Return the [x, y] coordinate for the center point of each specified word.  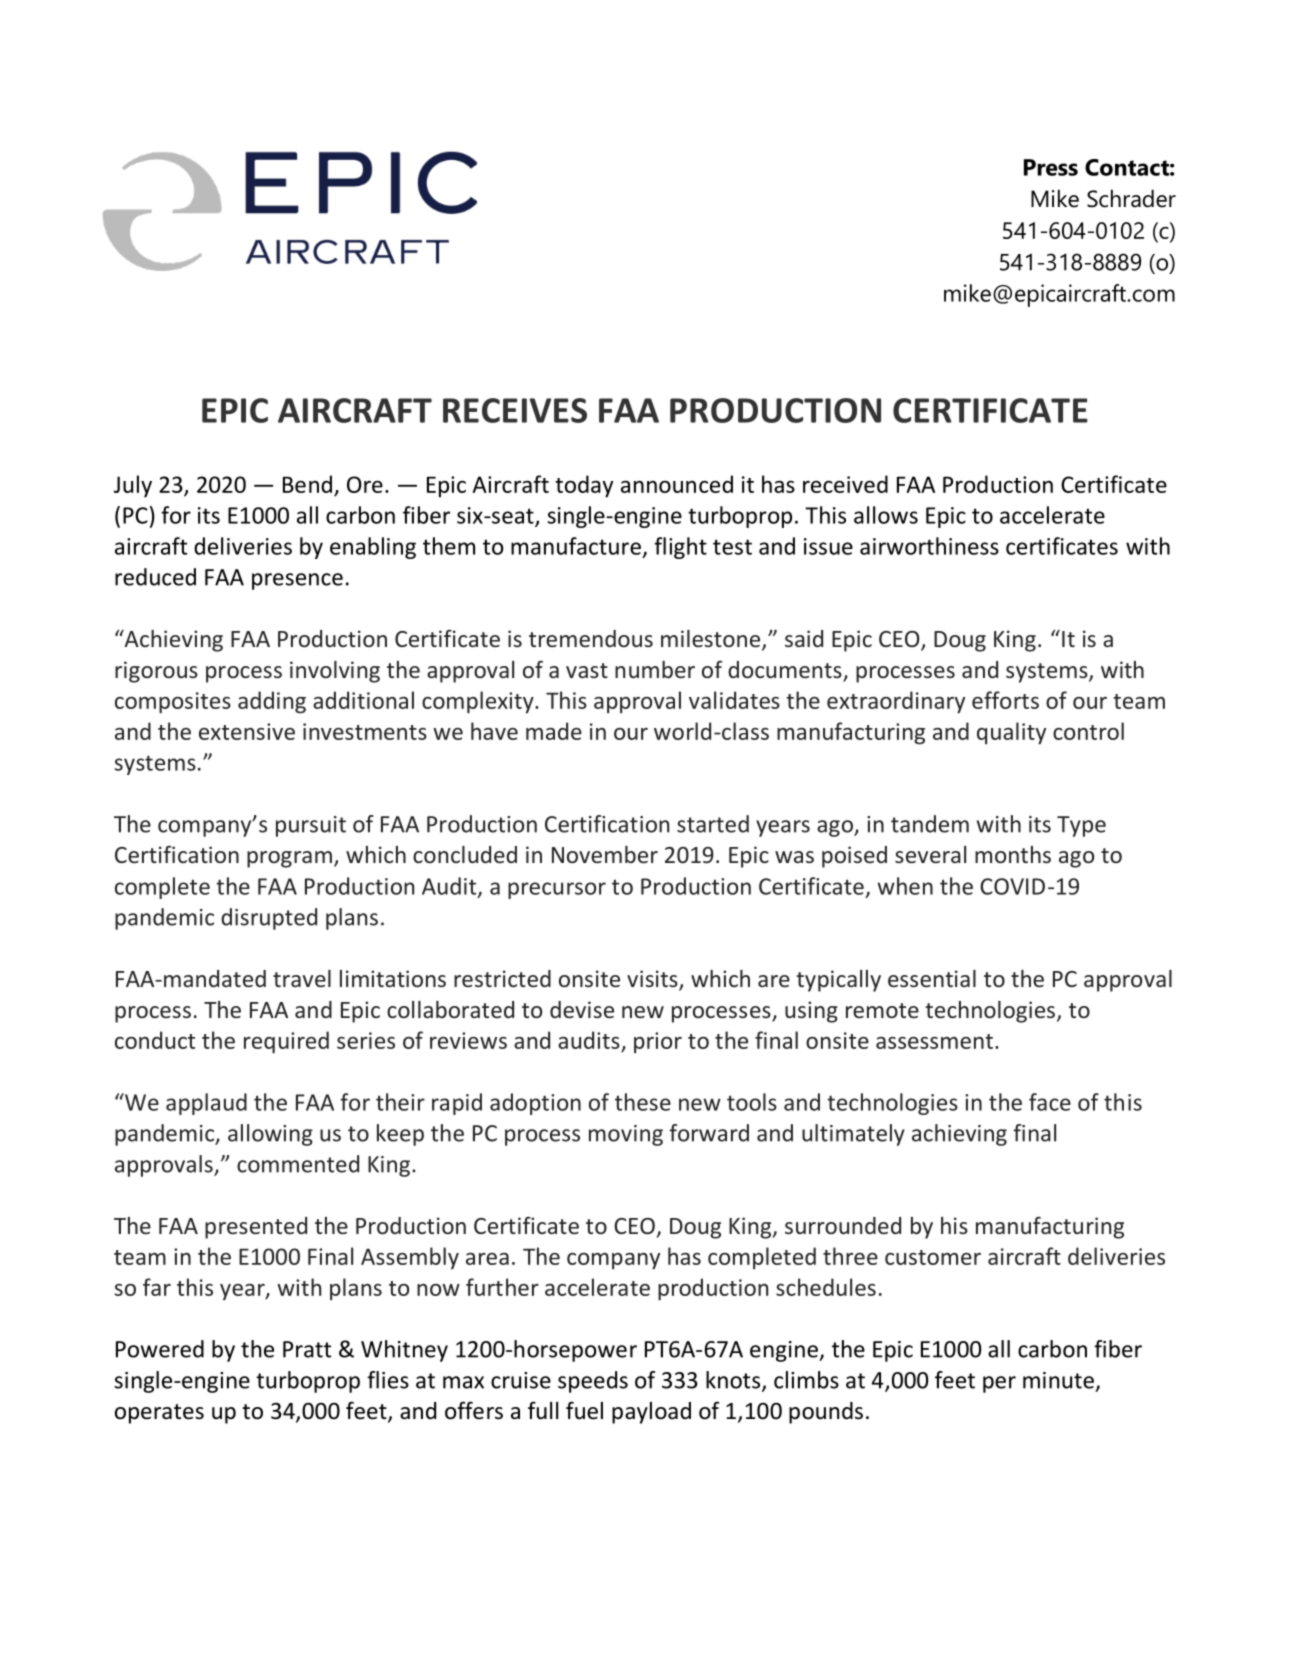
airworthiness [929, 546]
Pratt [307, 1349]
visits [653, 980]
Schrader [1131, 198]
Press [1051, 167]
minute [1058, 1380]
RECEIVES [515, 410]
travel [302, 978]
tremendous [591, 638]
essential [932, 978]
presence [297, 581]
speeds [593, 1382]
